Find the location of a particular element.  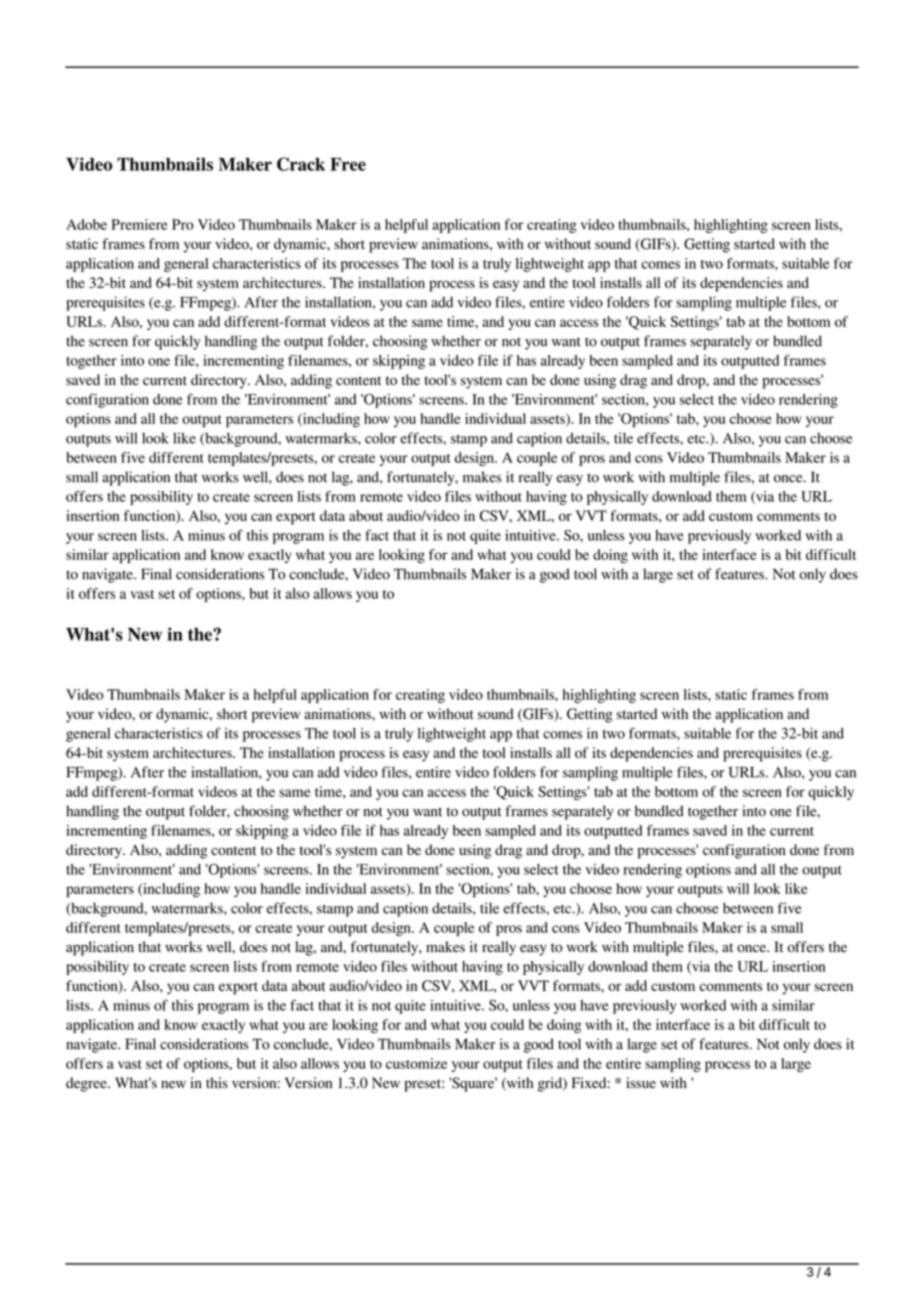

degree is located at coordinates (87, 1084).
